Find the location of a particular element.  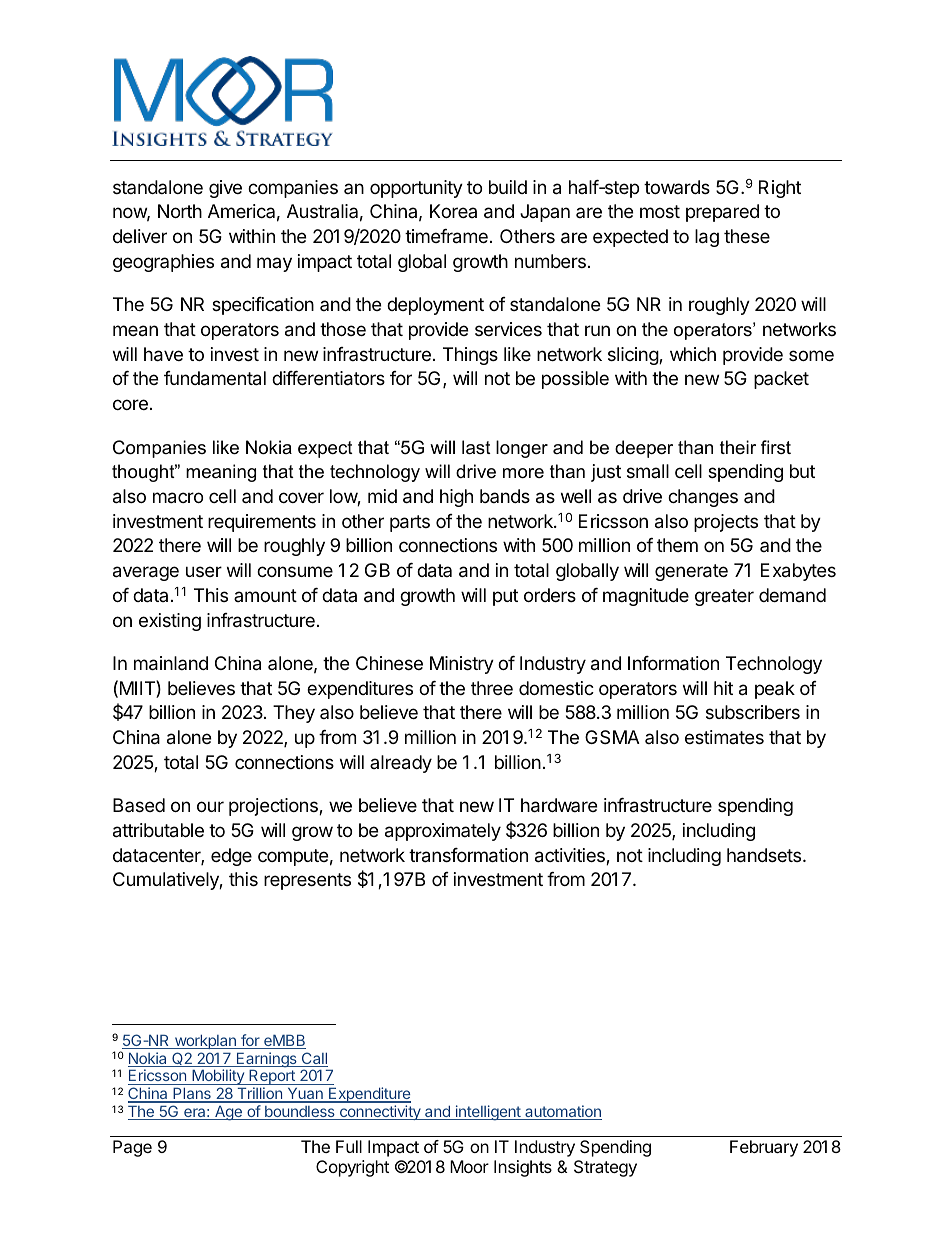

North is located at coordinates (180, 211).
